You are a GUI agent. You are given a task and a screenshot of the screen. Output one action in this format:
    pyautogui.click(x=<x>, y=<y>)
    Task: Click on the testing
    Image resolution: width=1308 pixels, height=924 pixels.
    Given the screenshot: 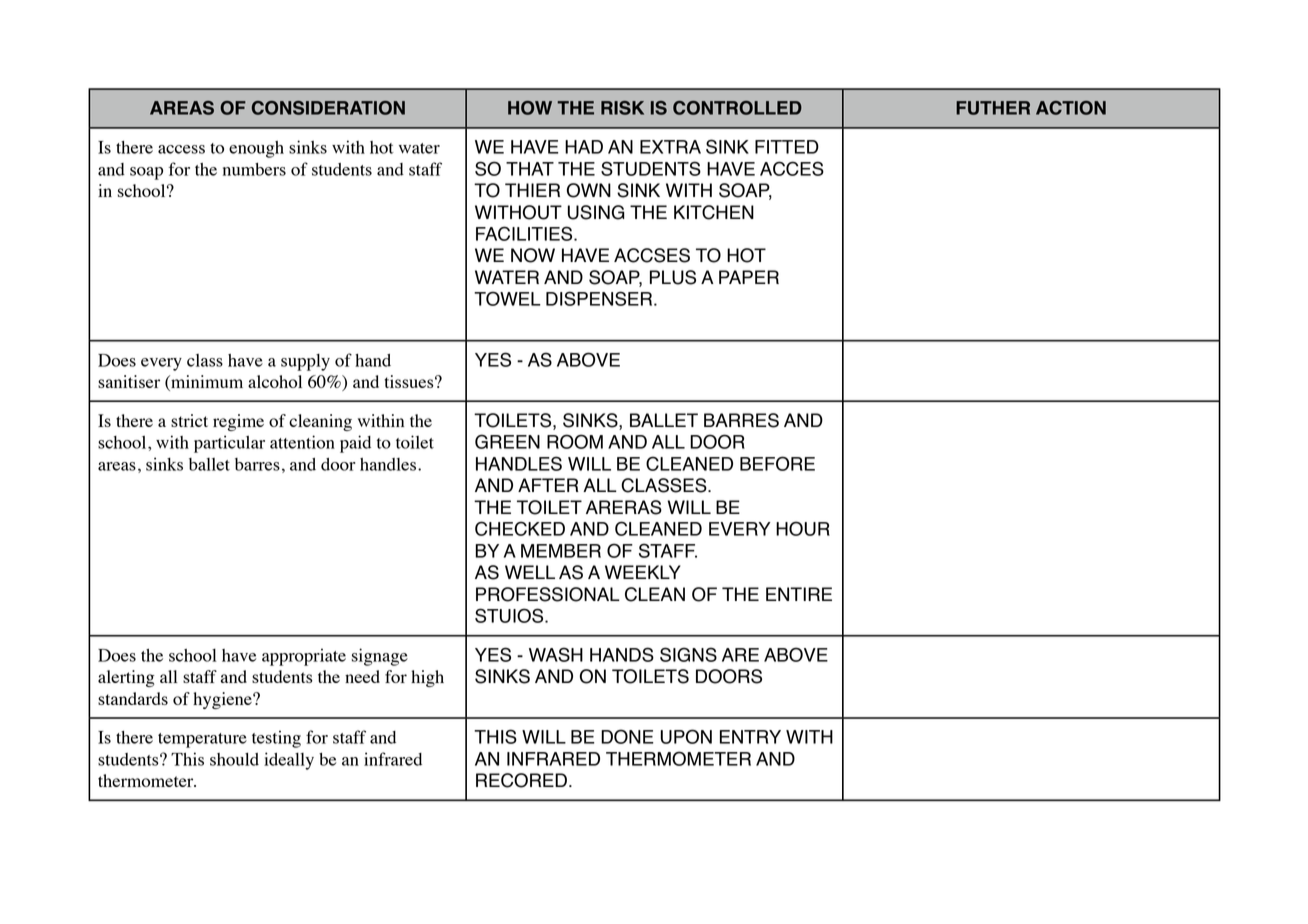 What is the action you would take?
    pyautogui.click(x=276, y=739)
